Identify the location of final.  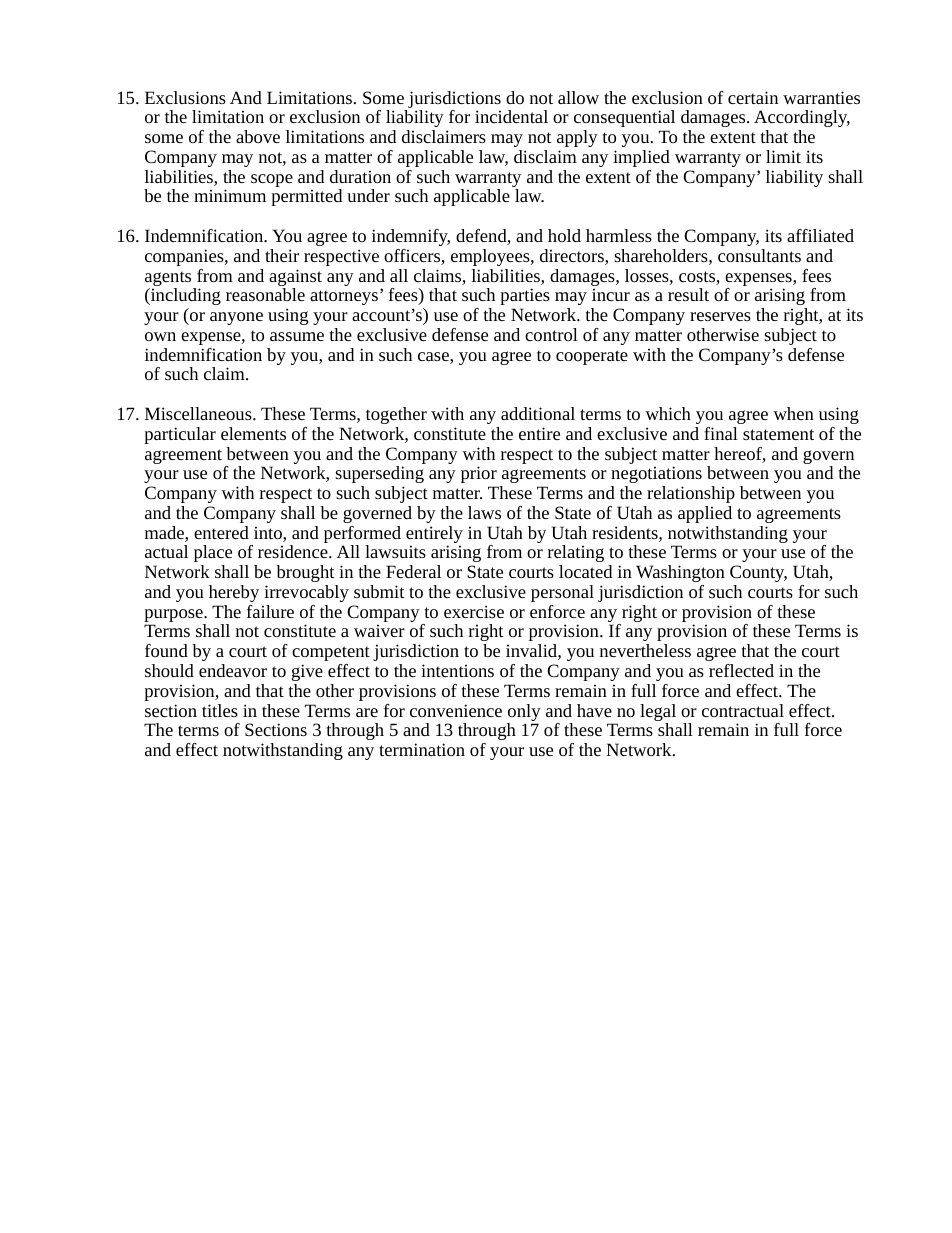
(721, 433).
